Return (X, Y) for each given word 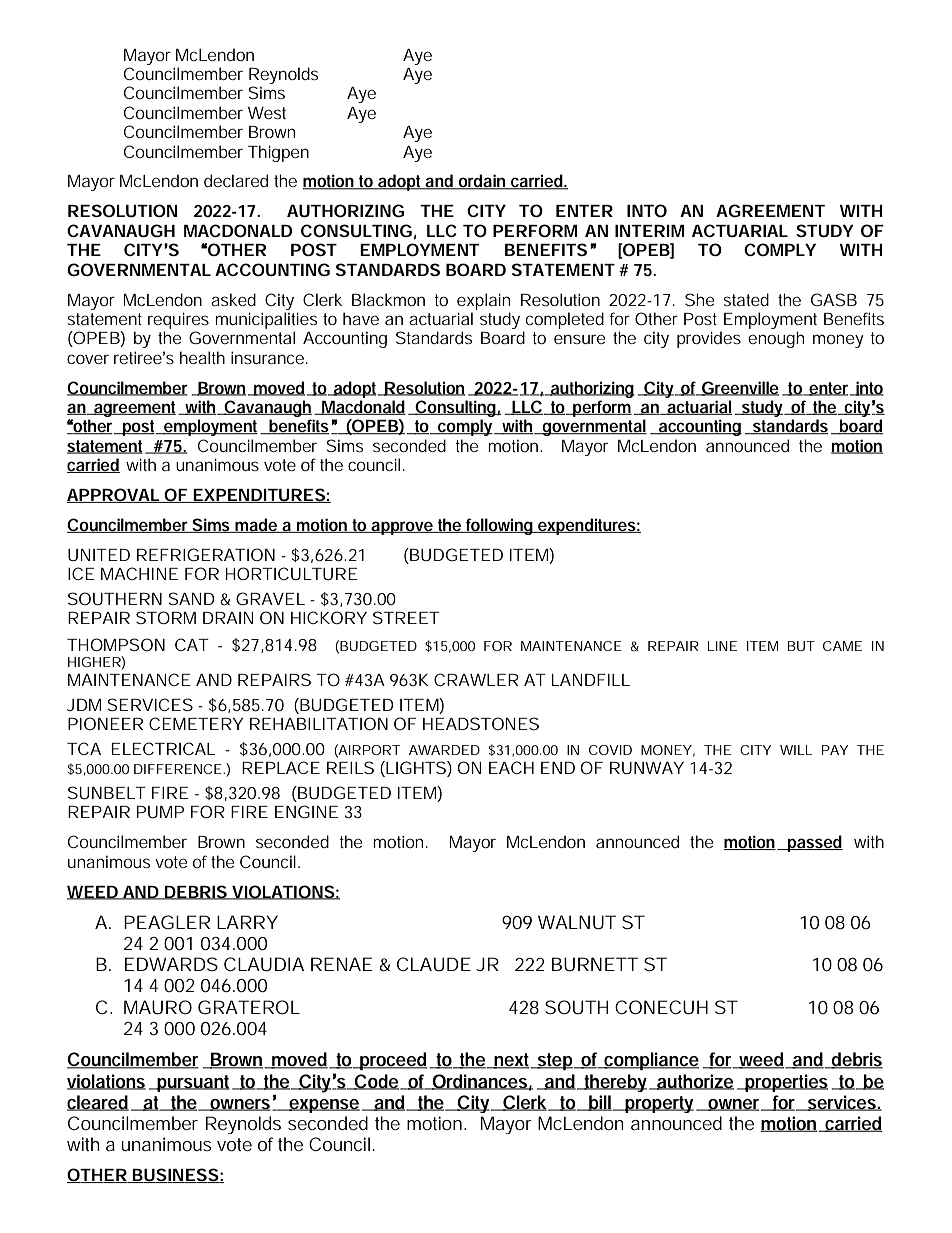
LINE (722, 646)
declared (236, 180)
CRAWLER (476, 679)
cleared (99, 1103)
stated (746, 299)
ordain (483, 182)
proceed (394, 1061)
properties (786, 1083)
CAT (192, 644)
